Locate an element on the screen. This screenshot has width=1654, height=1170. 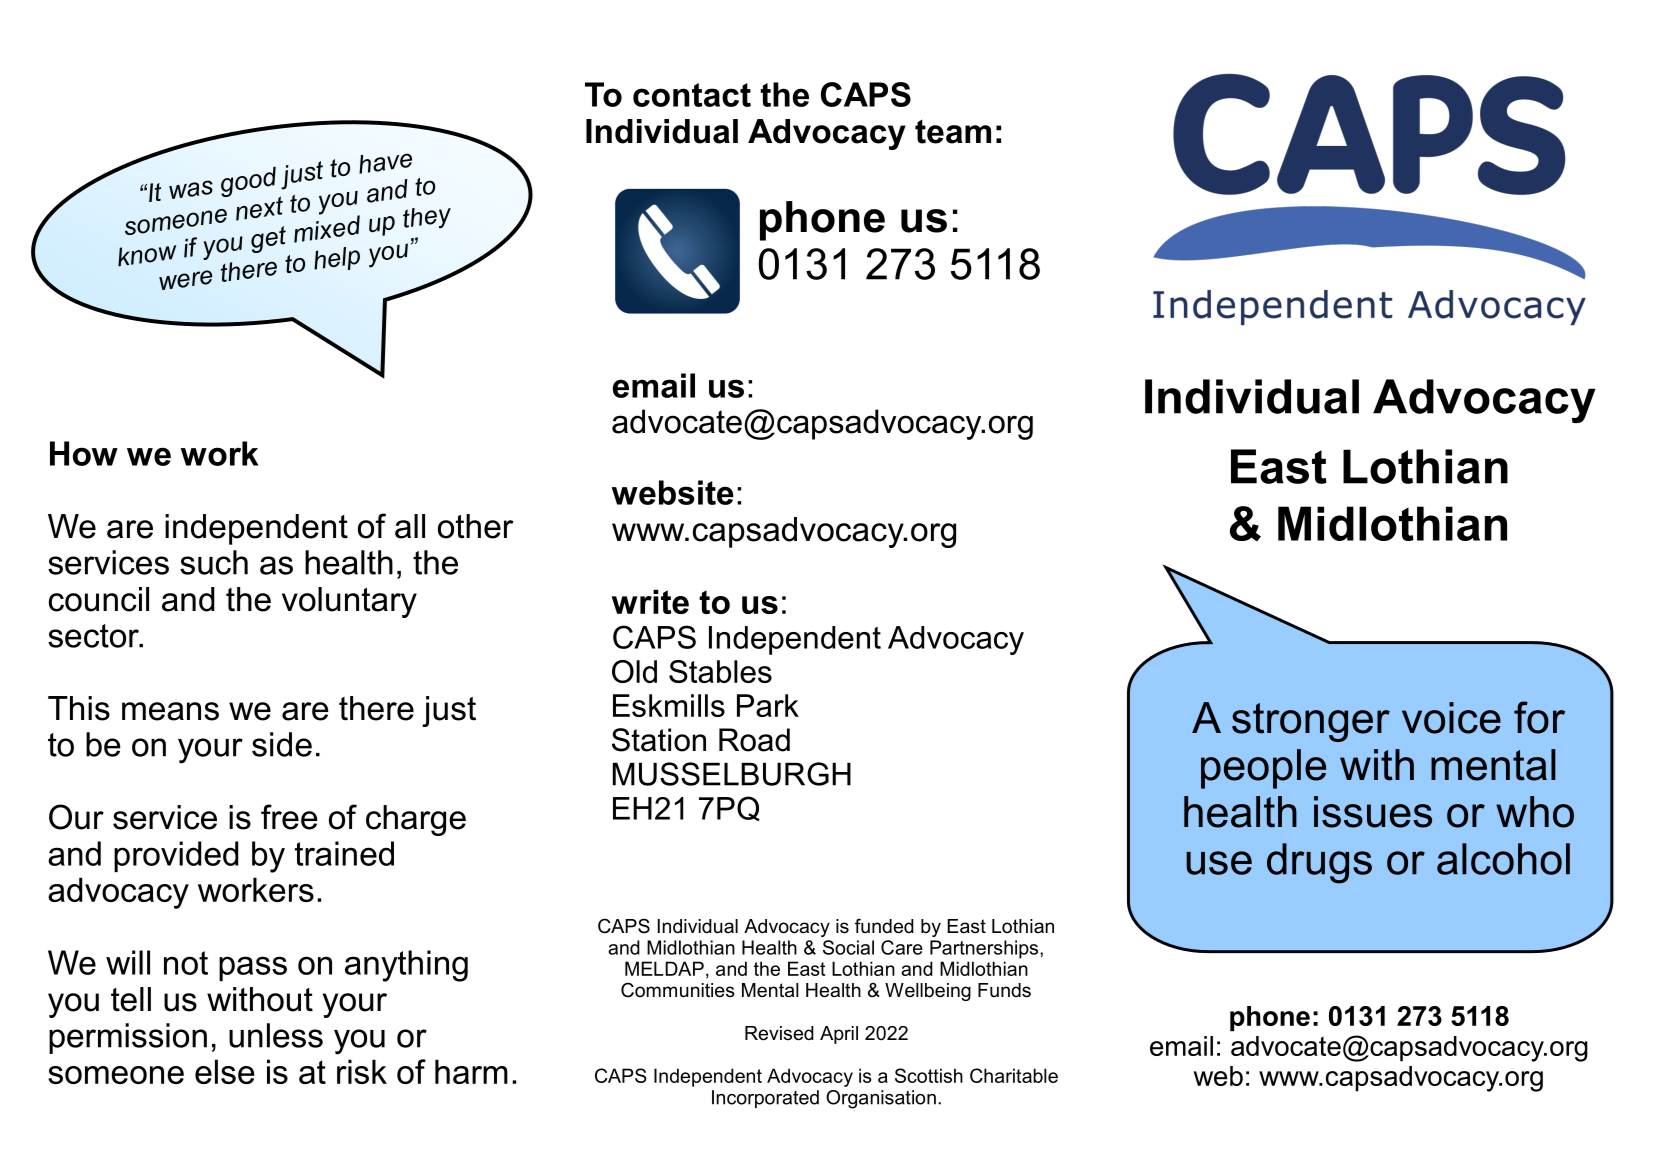
Incorporated is located at coordinates (765, 1099).
